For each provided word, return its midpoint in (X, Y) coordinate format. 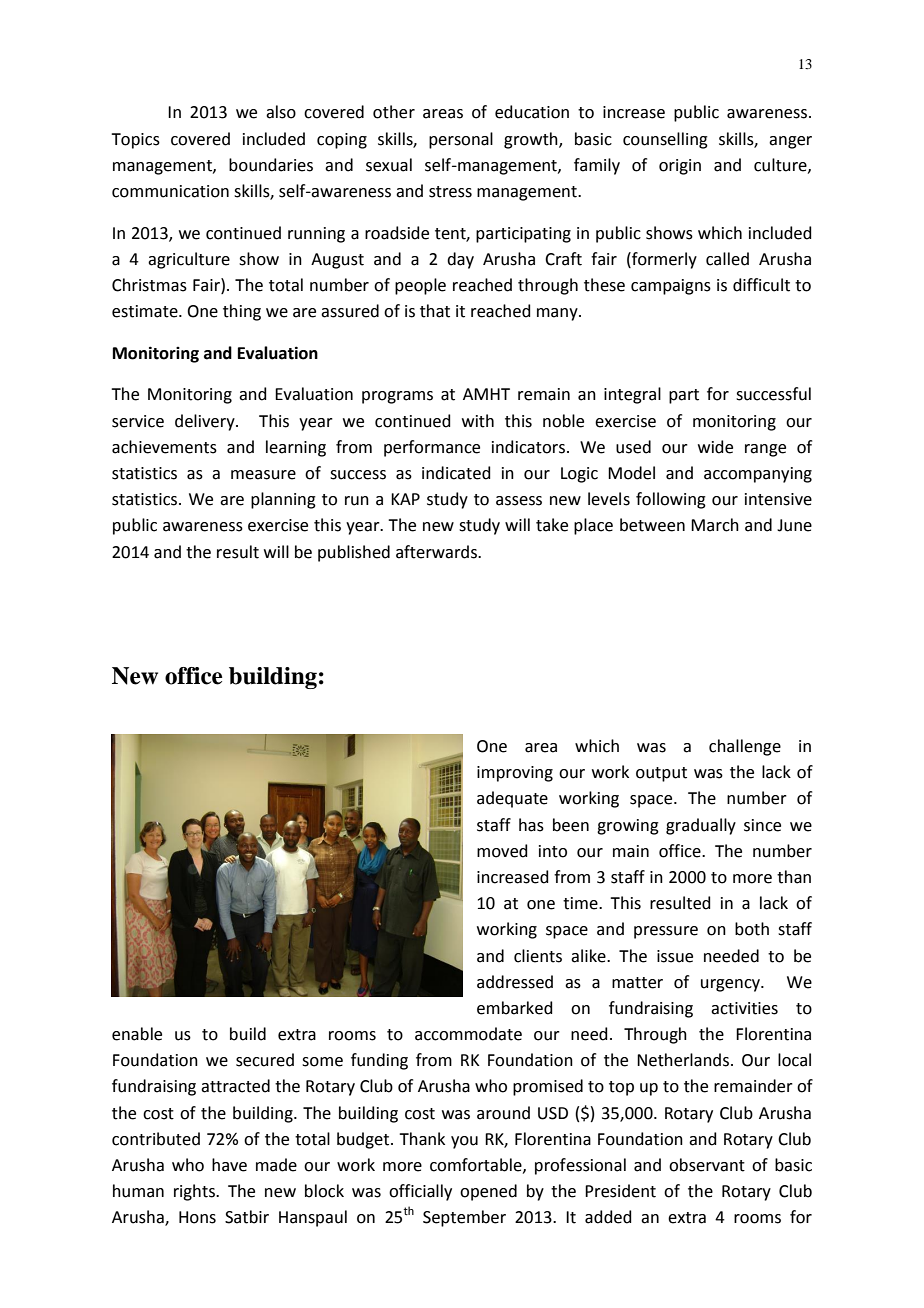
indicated (456, 473)
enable (137, 1034)
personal (461, 140)
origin (680, 167)
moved (502, 851)
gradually (701, 826)
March (715, 525)
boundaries (271, 165)
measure (263, 475)
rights (195, 1192)
